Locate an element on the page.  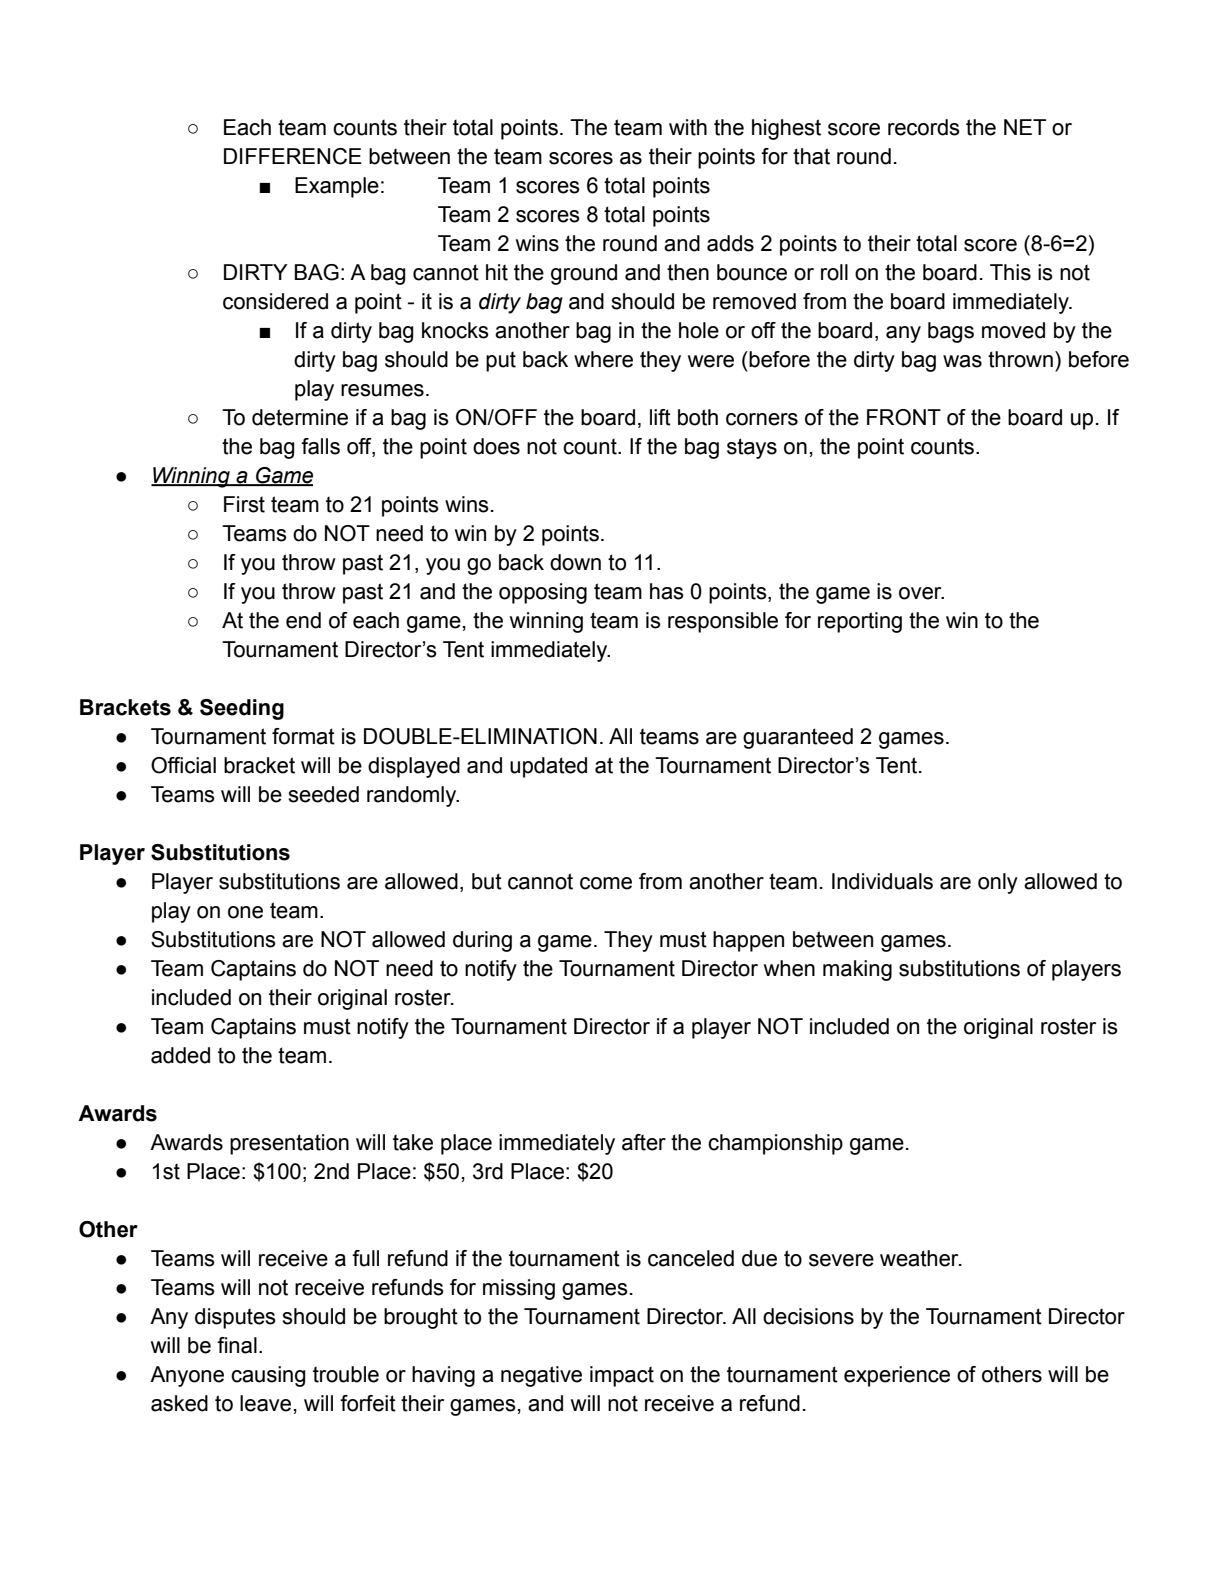
with is located at coordinates (688, 127).
